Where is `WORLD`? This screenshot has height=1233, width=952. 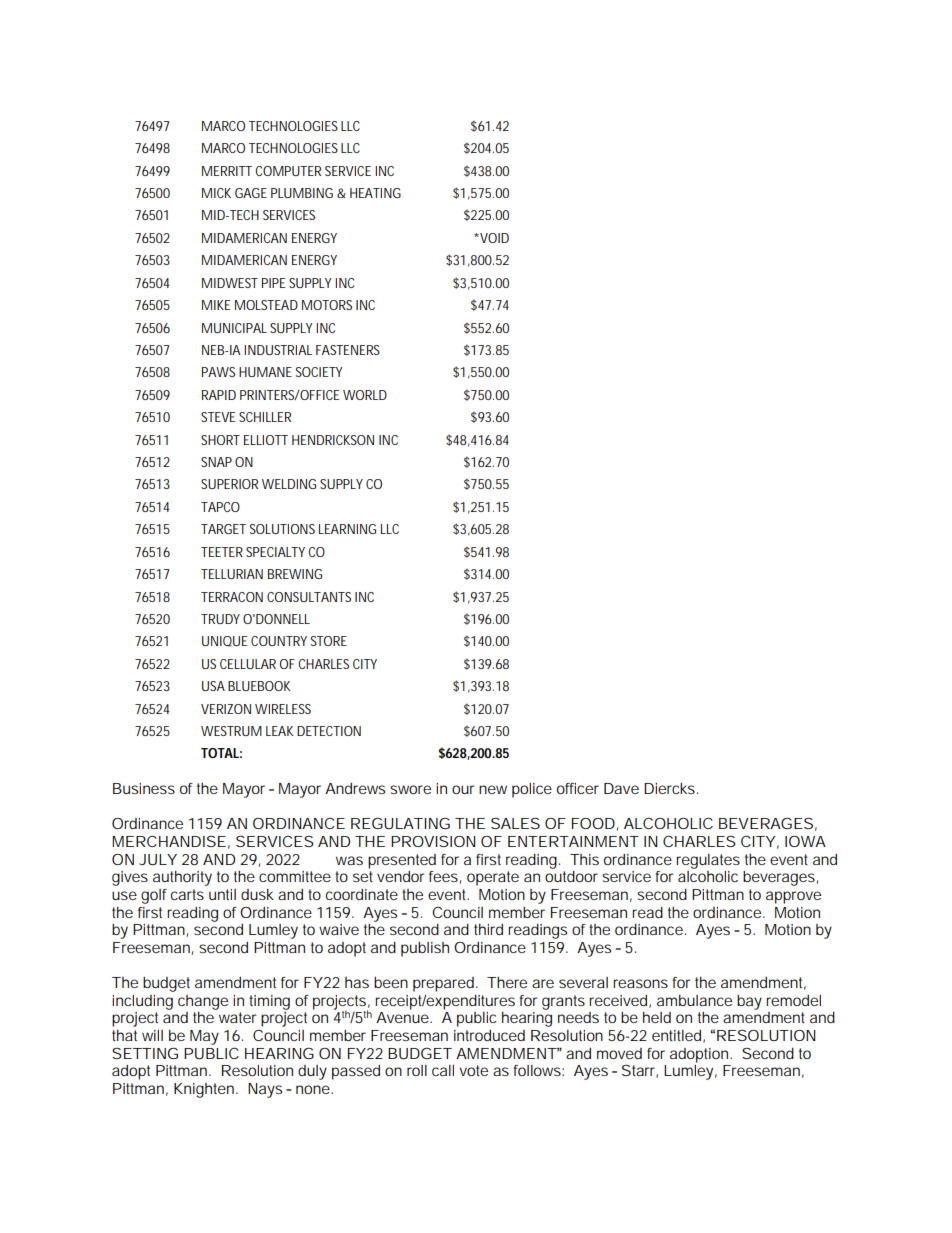
WORLD is located at coordinates (365, 395).
